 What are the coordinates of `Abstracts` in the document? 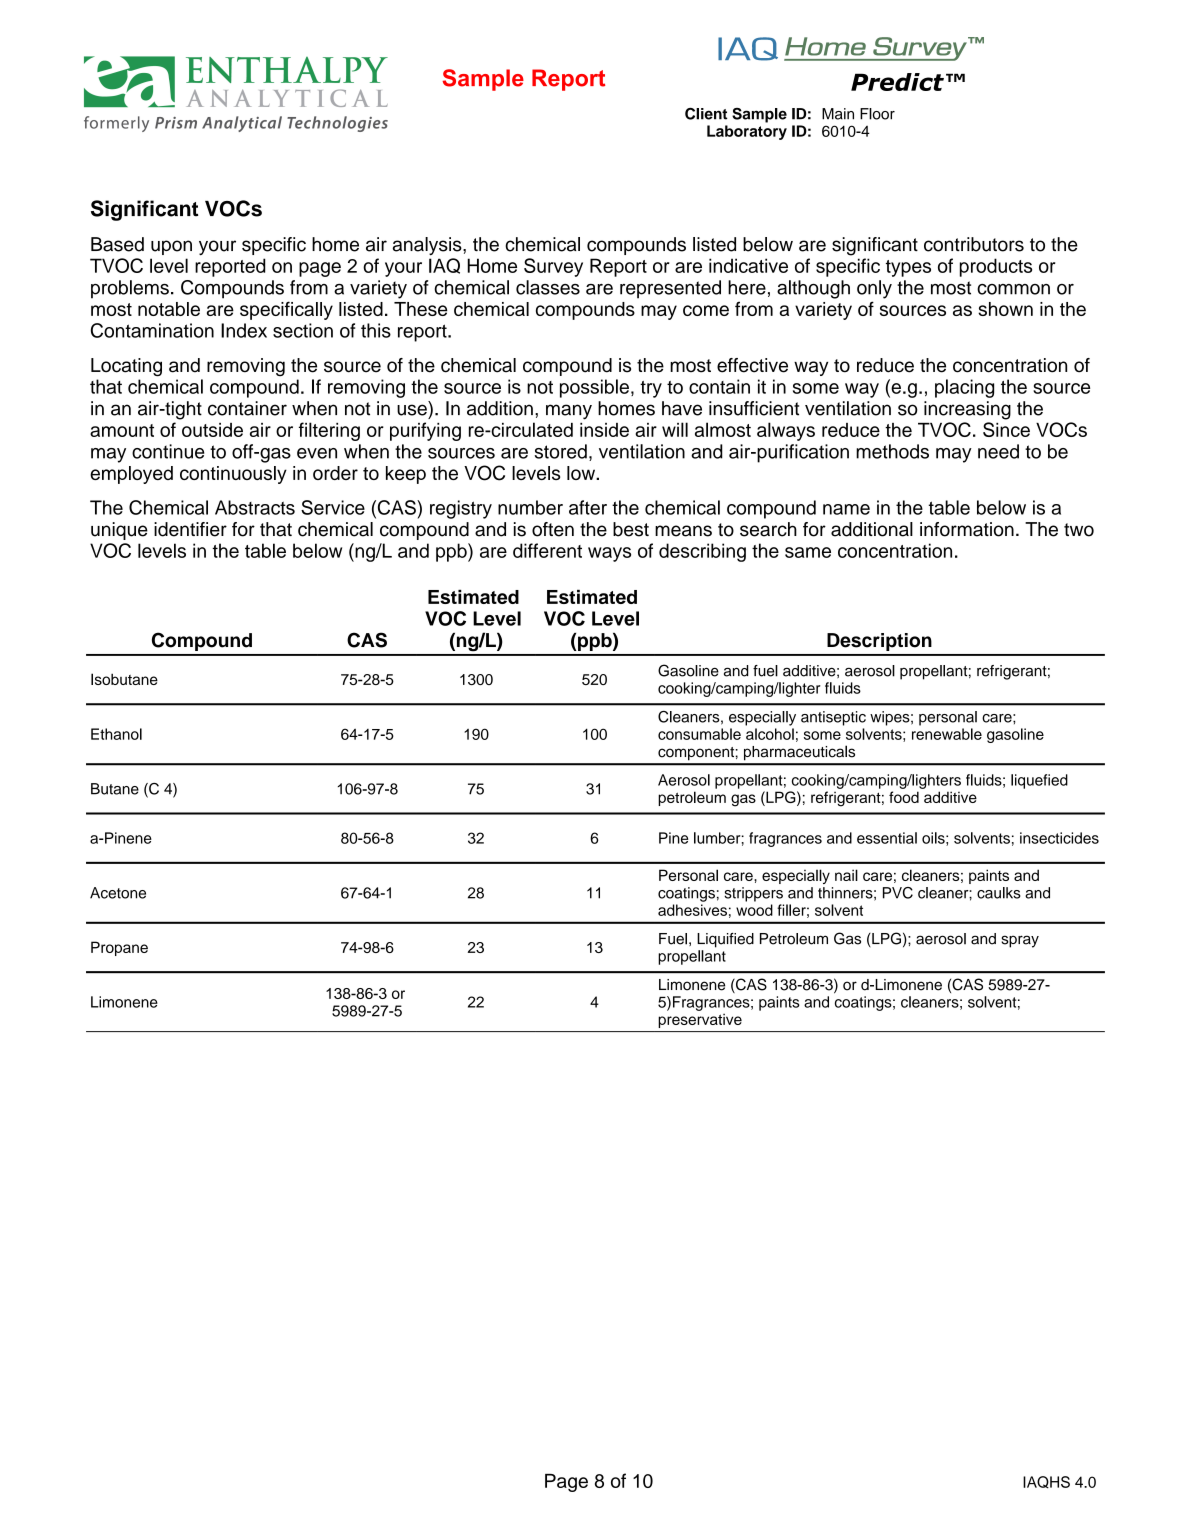 It's located at (255, 507).
